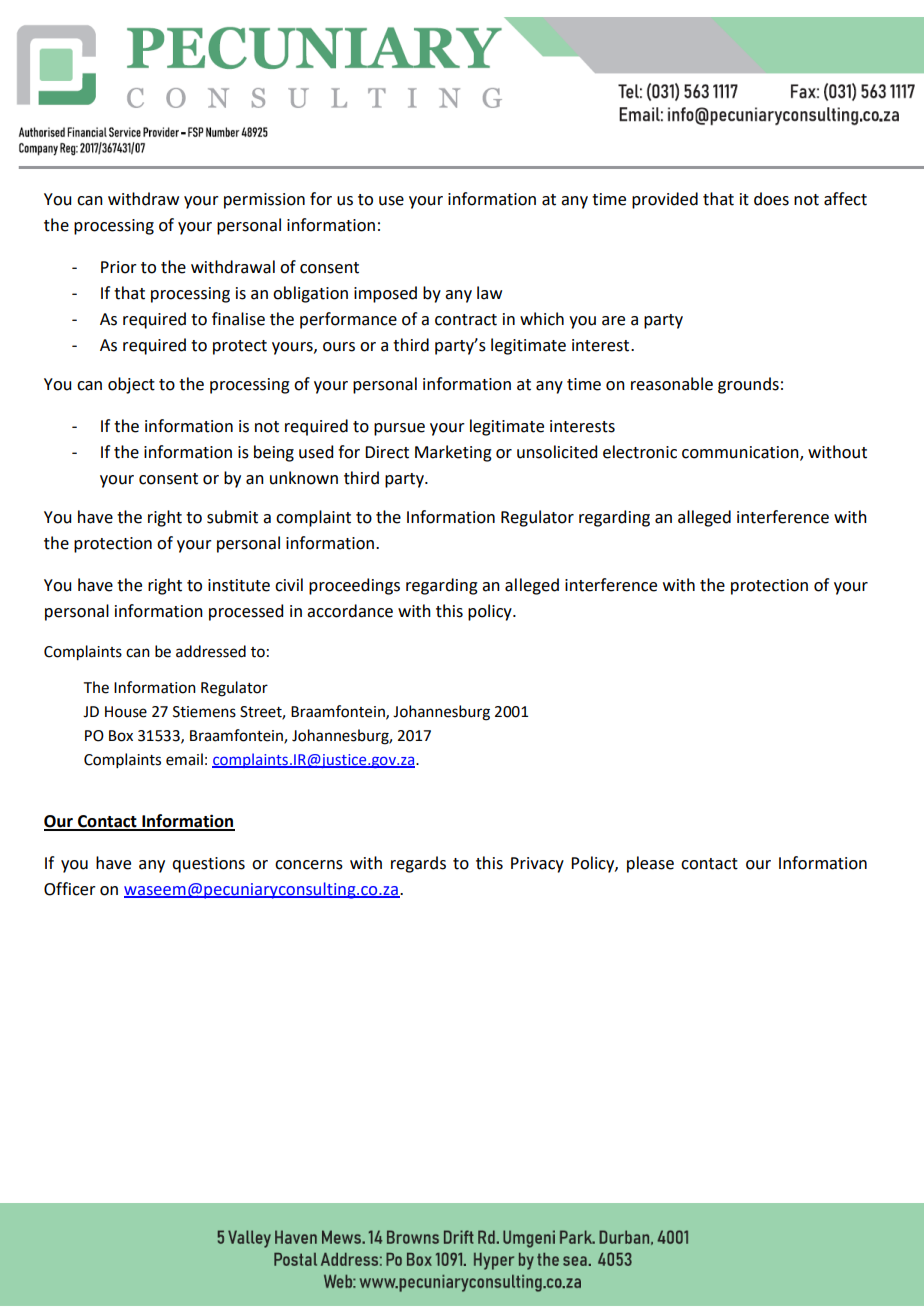 This screenshot has width=924, height=1308. What do you see at coordinates (650, 864) in the screenshot?
I see `please` at bounding box center [650, 864].
